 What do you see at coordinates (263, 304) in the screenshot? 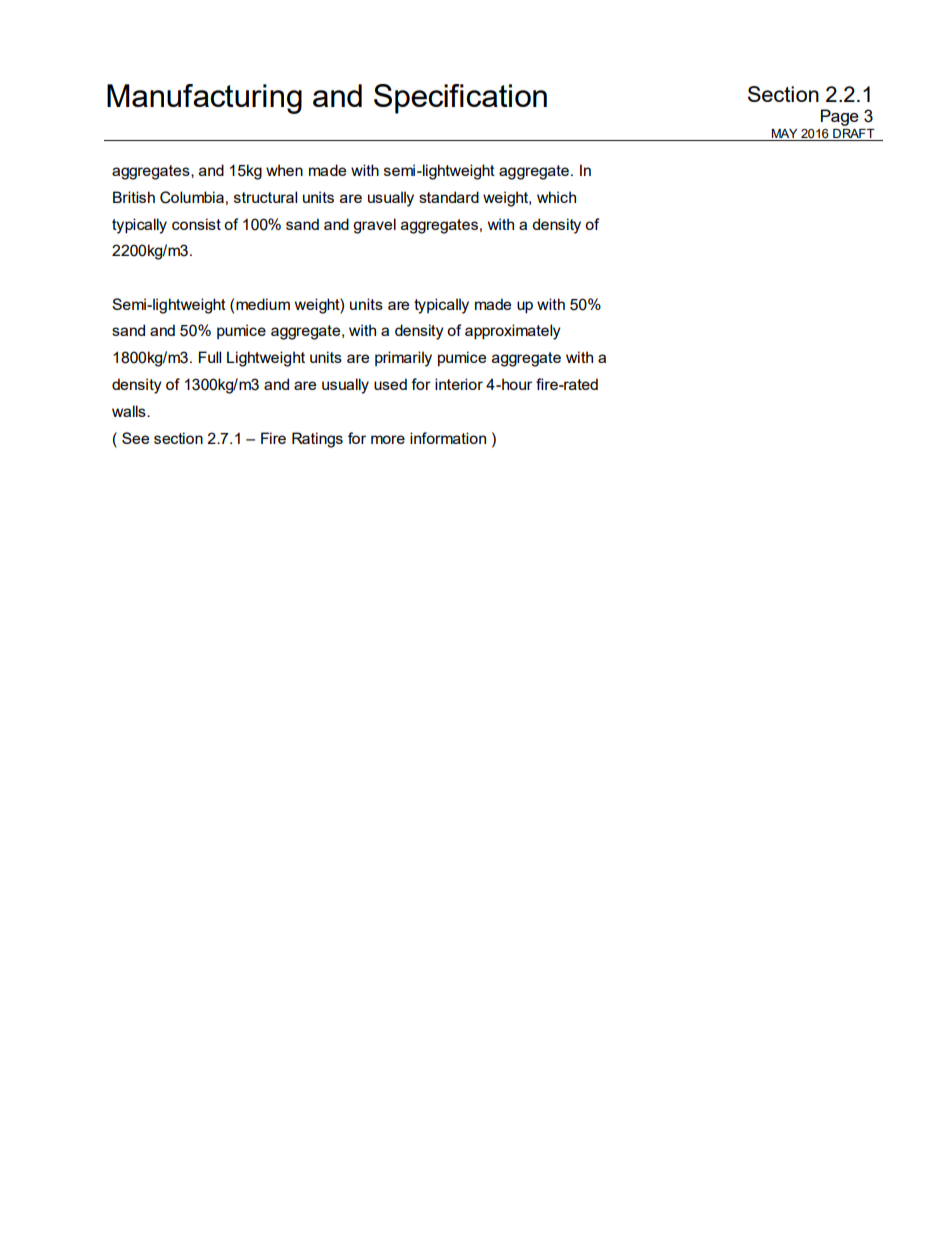
I see `medium` at bounding box center [263, 304].
